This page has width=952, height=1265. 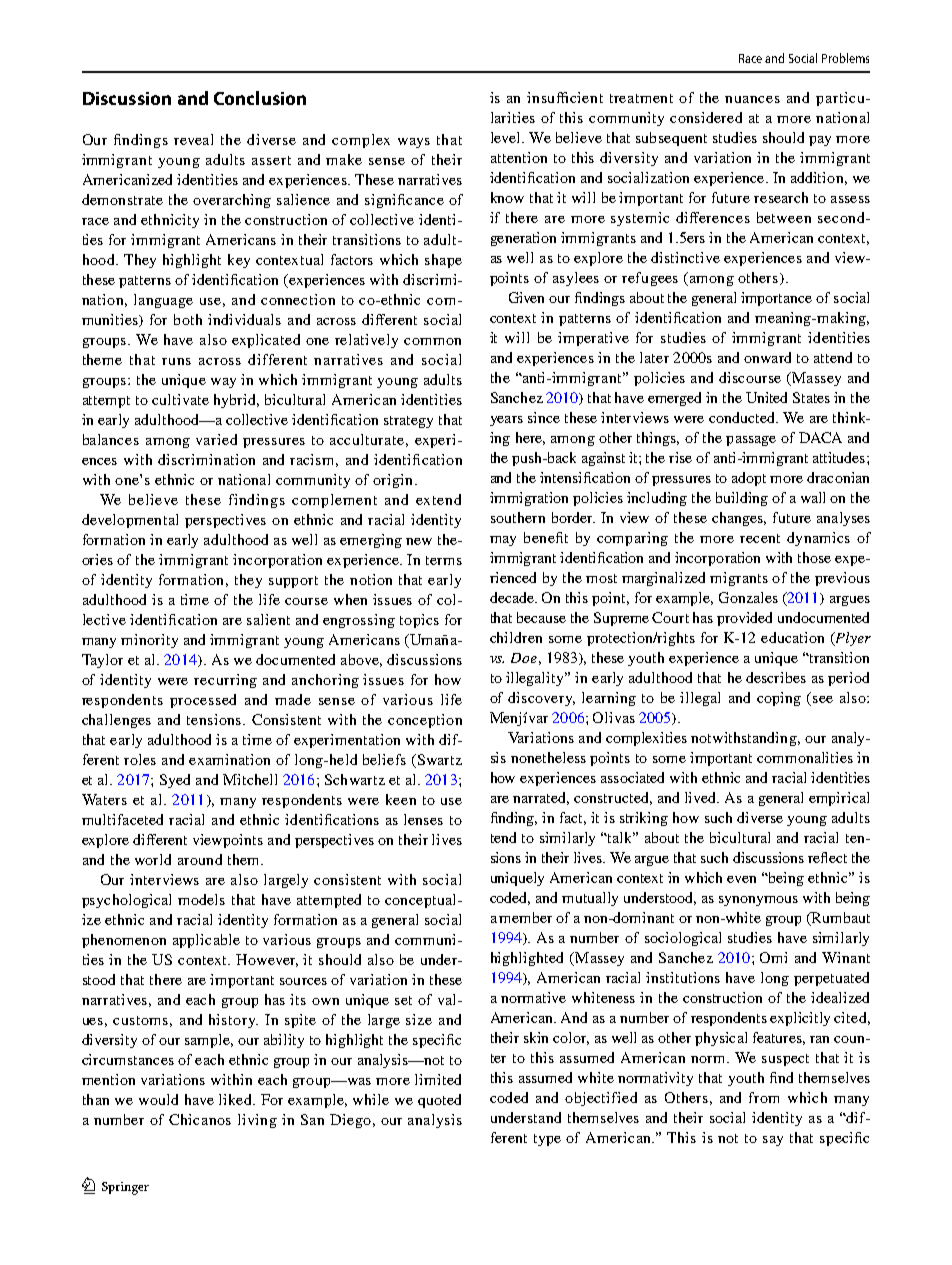 What do you see at coordinates (193, 139) in the page?
I see `reveal` at bounding box center [193, 139].
